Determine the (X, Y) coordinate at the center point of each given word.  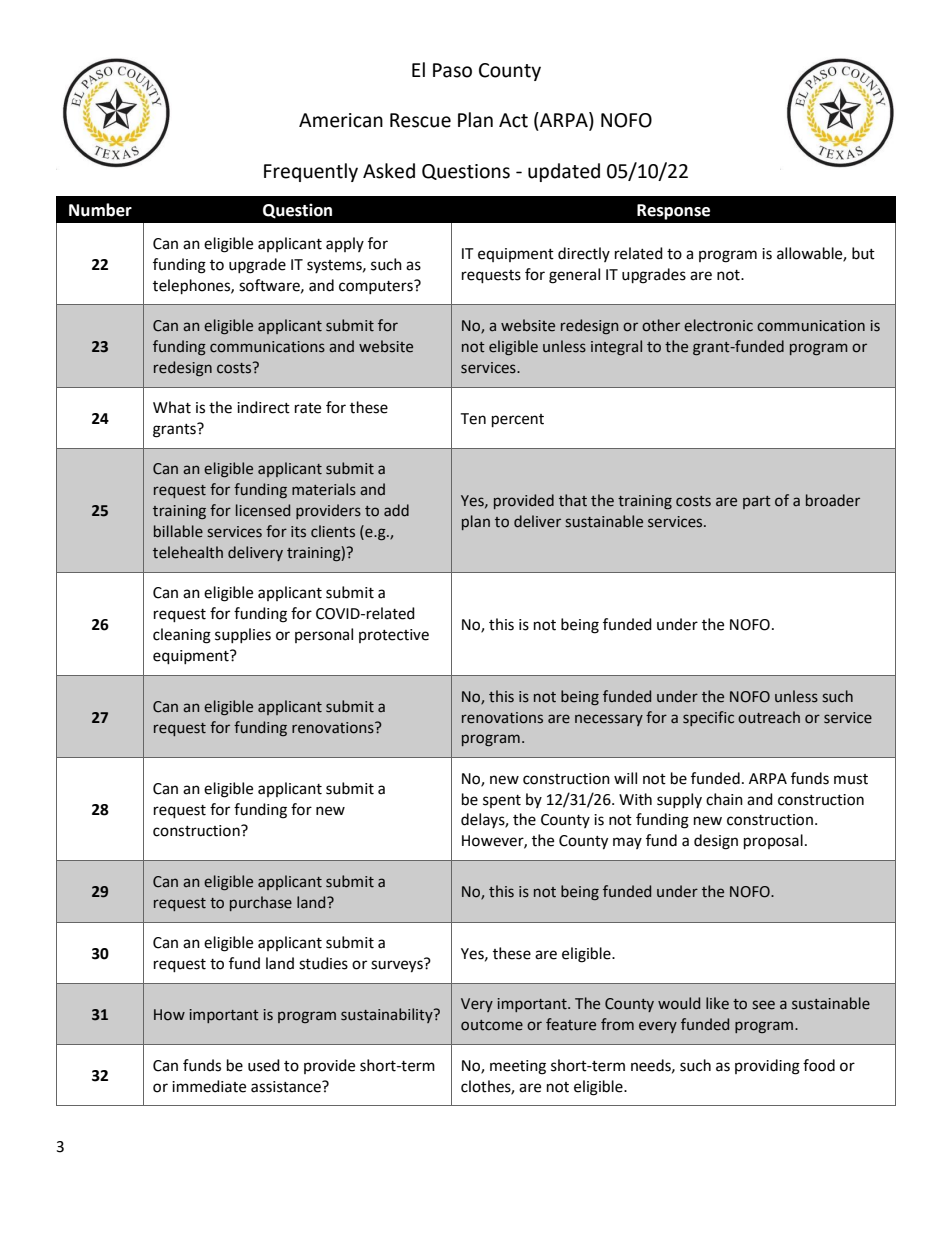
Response (673, 212)
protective (394, 636)
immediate (209, 1086)
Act (513, 120)
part (757, 502)
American (341, 120)
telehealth (188, 552)
